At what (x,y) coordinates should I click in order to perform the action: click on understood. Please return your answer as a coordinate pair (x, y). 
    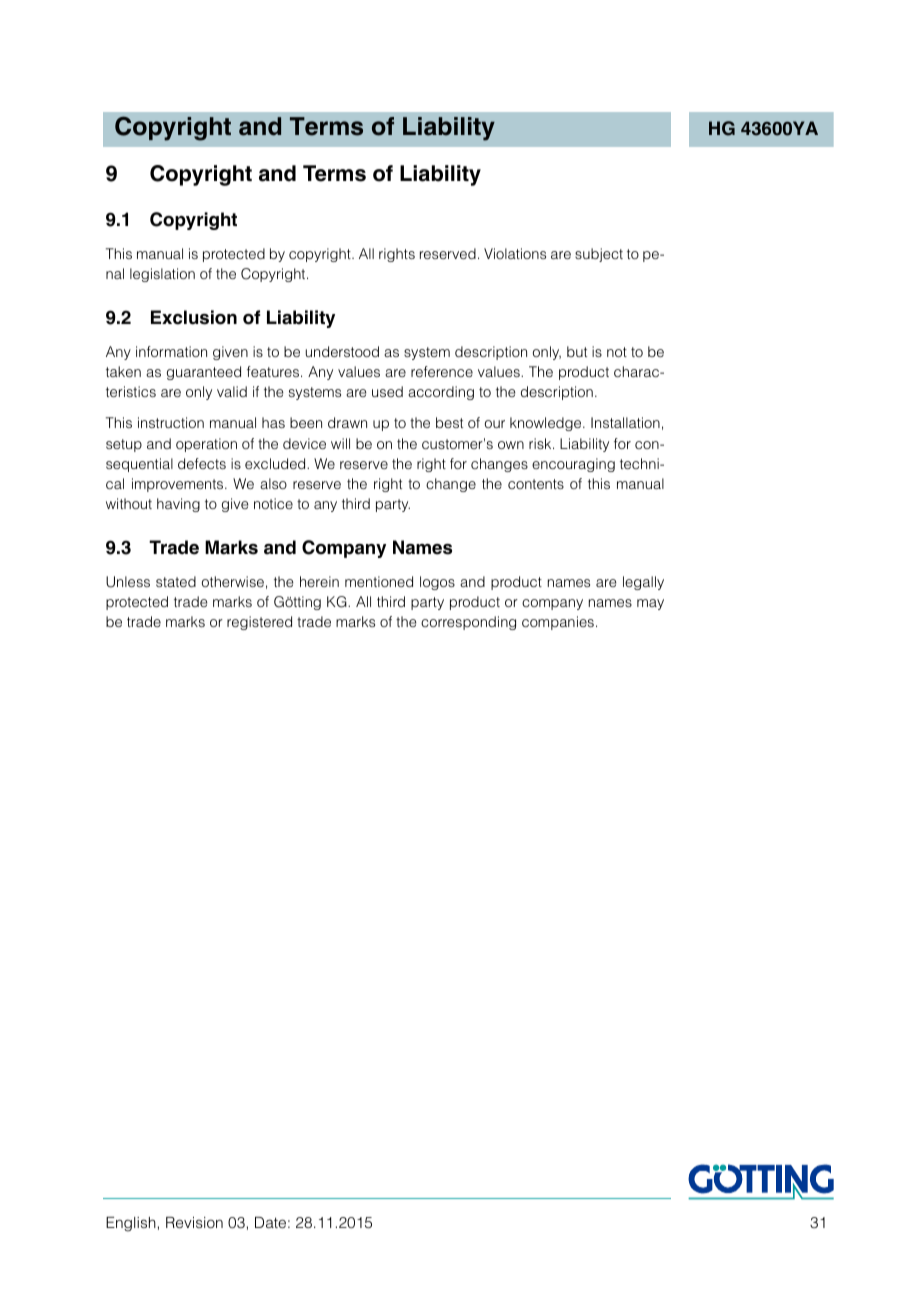
    Looking at the image, I should click on (342, 351).
